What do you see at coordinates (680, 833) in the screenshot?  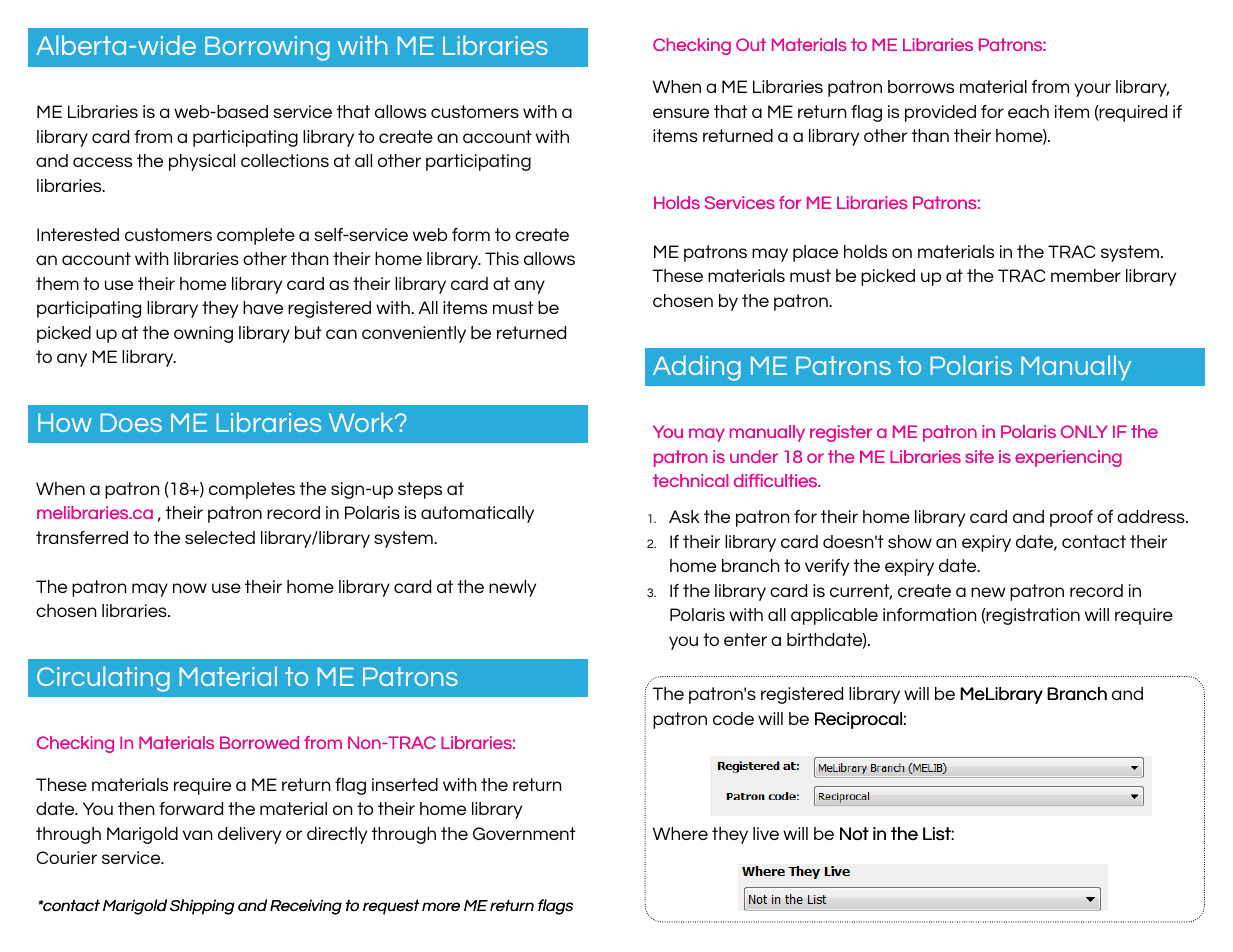 I see `Where` at bounding box center [680, 833].
